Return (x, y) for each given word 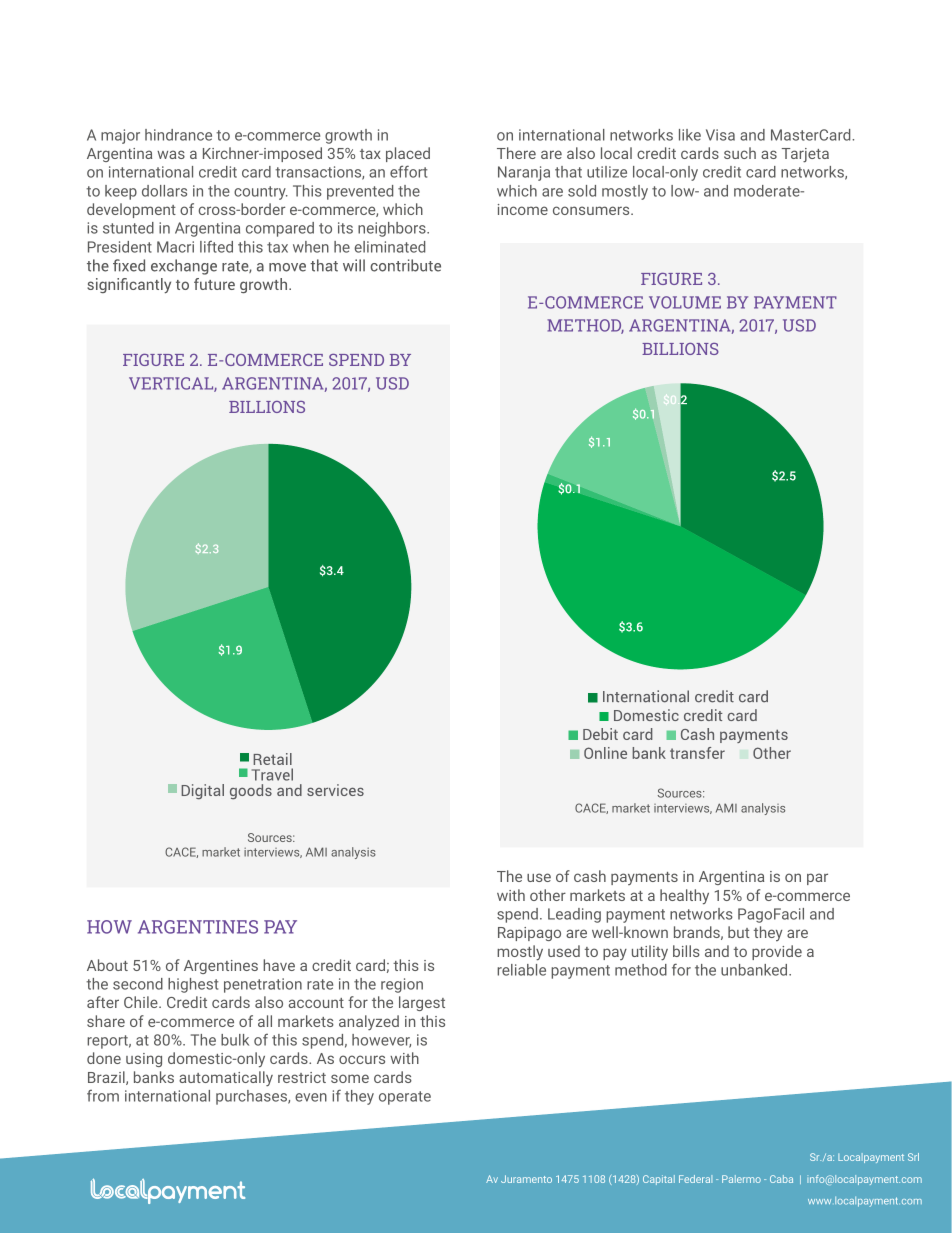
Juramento (526, 1179)
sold (582, 191)
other (548, 895)
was (171, 154)
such (740, 153)
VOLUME (685, 302)
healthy (684, 897)
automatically (226, 1078)
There (516, 153)
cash (590, 876)
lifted (216, 247)
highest (193, 985)
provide (777, 952)
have (279, 965)
